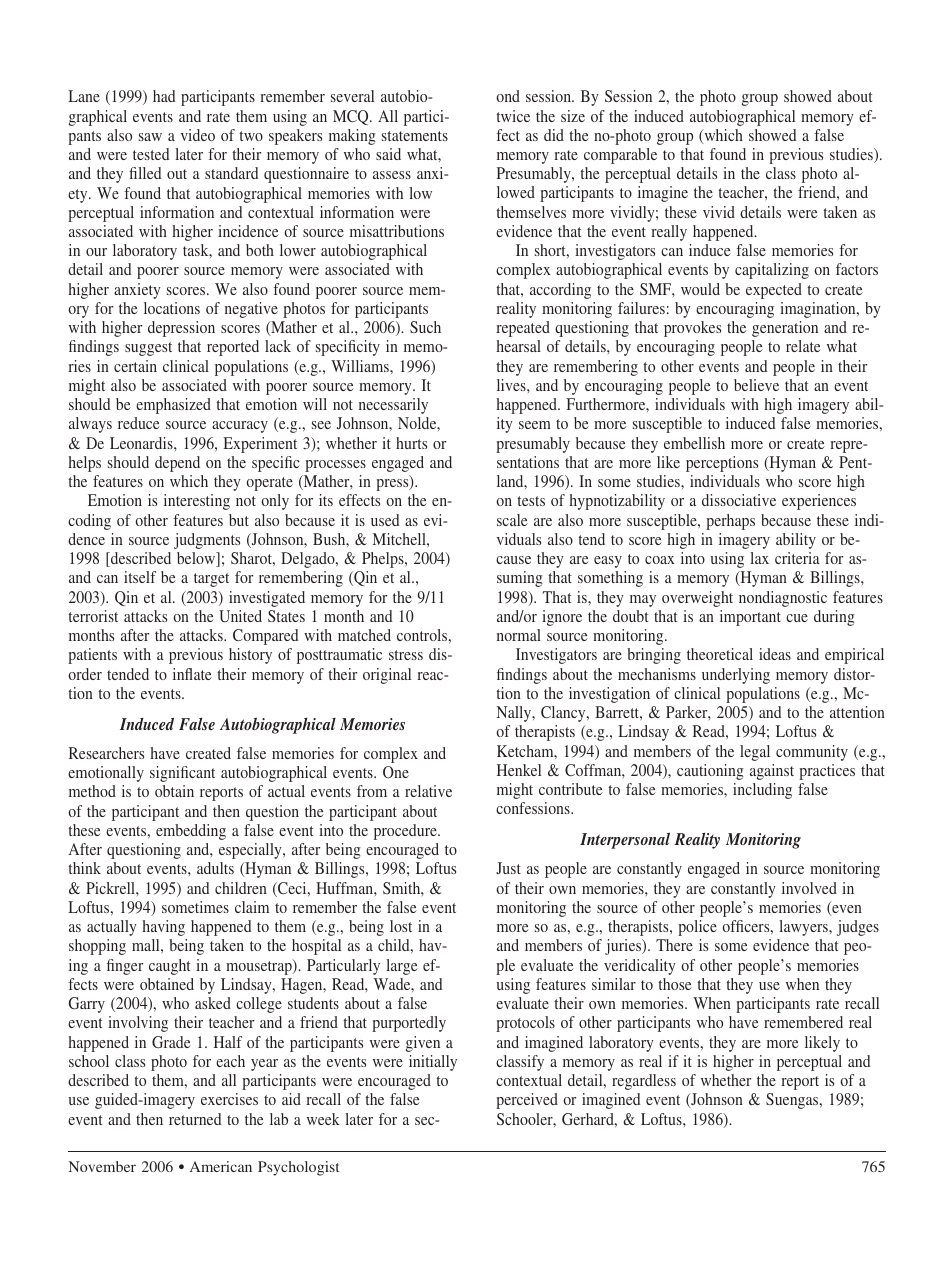 This screenshot has width=952, height=1270. Describe the element at coordinates (519, 635) in the screenshot. I see `normal` at that location.
